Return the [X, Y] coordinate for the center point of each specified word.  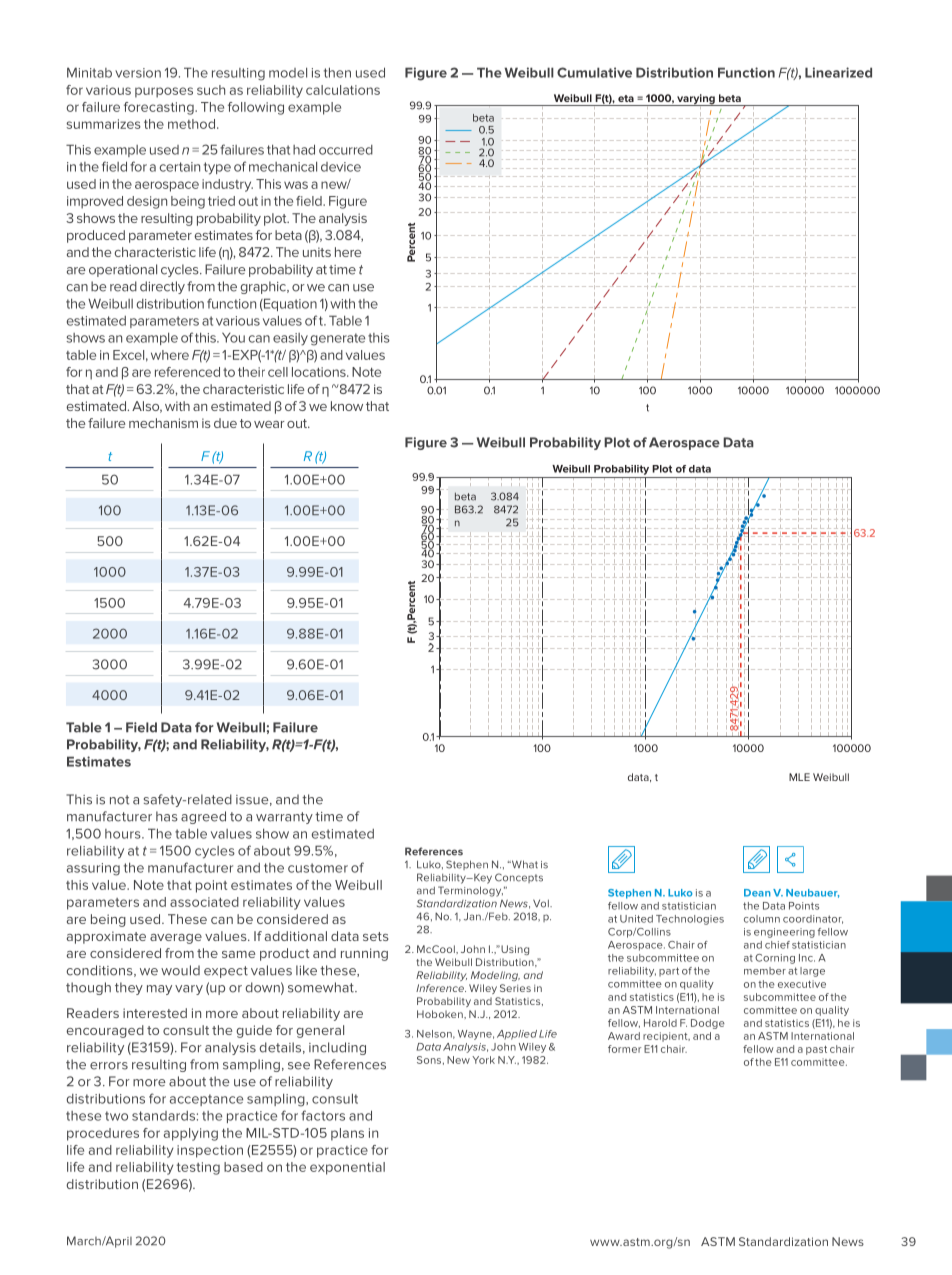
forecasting [160, 108]
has [167, 816]
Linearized [838, 72]
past [816, 1050]
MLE [799, 777]
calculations [343, 90]
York [483, 1060]
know [347, 406]
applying [191, 1134]
